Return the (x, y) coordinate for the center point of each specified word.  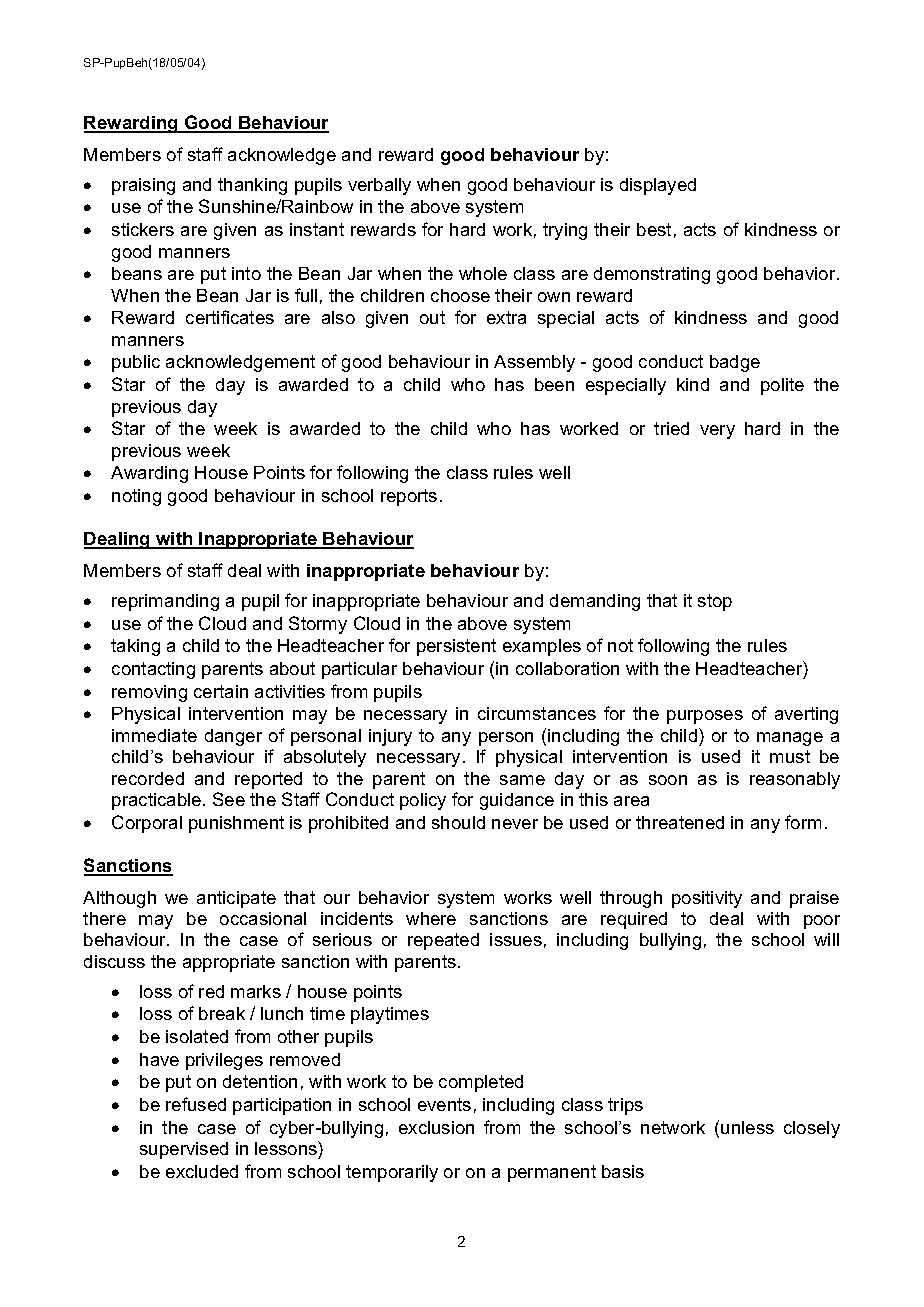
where (431, 918)
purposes (705, 717)
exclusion (436, 1127)
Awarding (149, 474)
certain (221, 691)
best (654, 229)
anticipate (236, 899)
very (717, 432)
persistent (456, 647)
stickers (143, 229)
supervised (184, 1150)
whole (483, 273)
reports (409, 497)
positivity (707, 899)
